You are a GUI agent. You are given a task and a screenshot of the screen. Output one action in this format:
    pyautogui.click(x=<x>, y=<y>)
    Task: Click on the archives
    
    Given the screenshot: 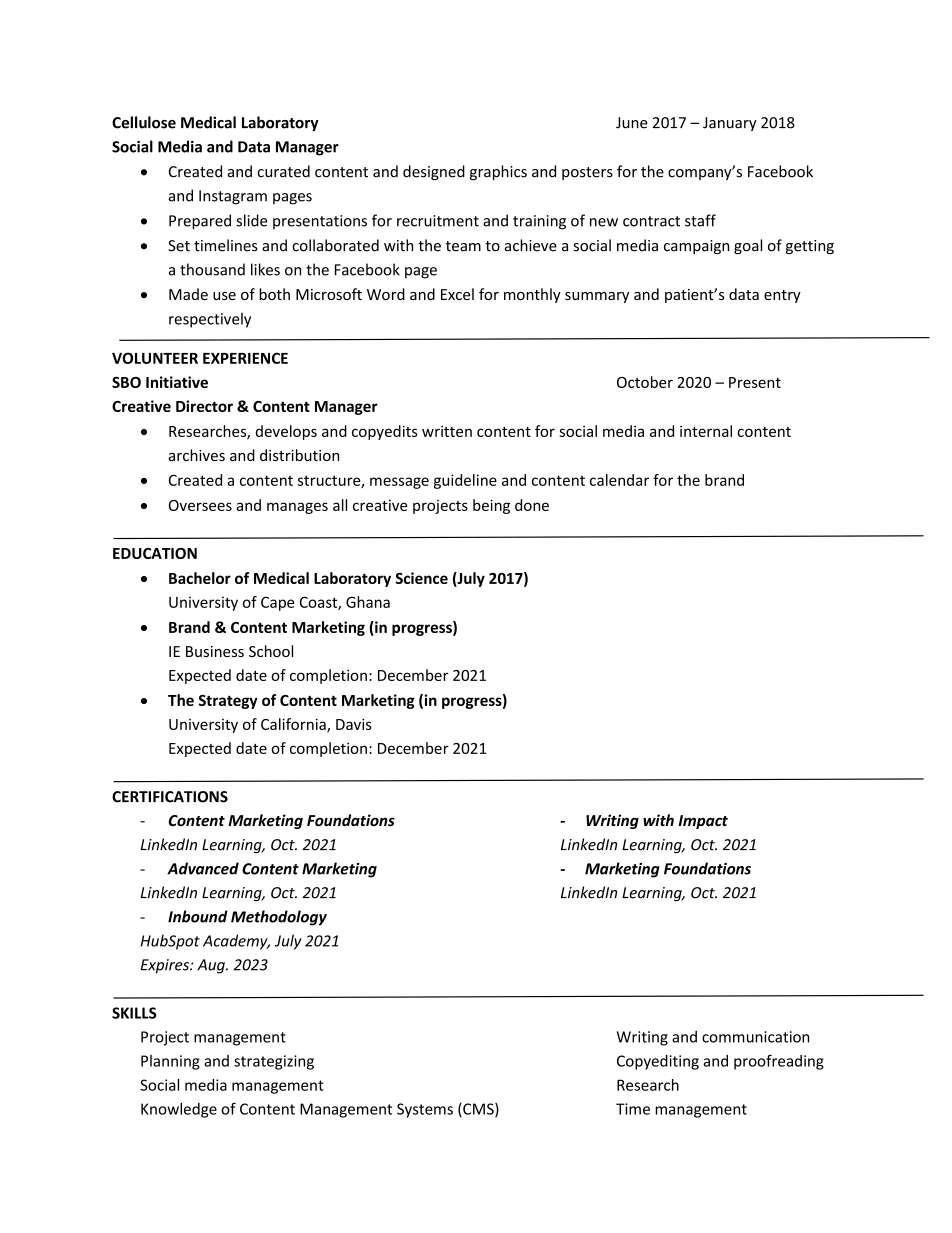 What is the action you would take?
    pyautogui.click(x=197, y=455)
